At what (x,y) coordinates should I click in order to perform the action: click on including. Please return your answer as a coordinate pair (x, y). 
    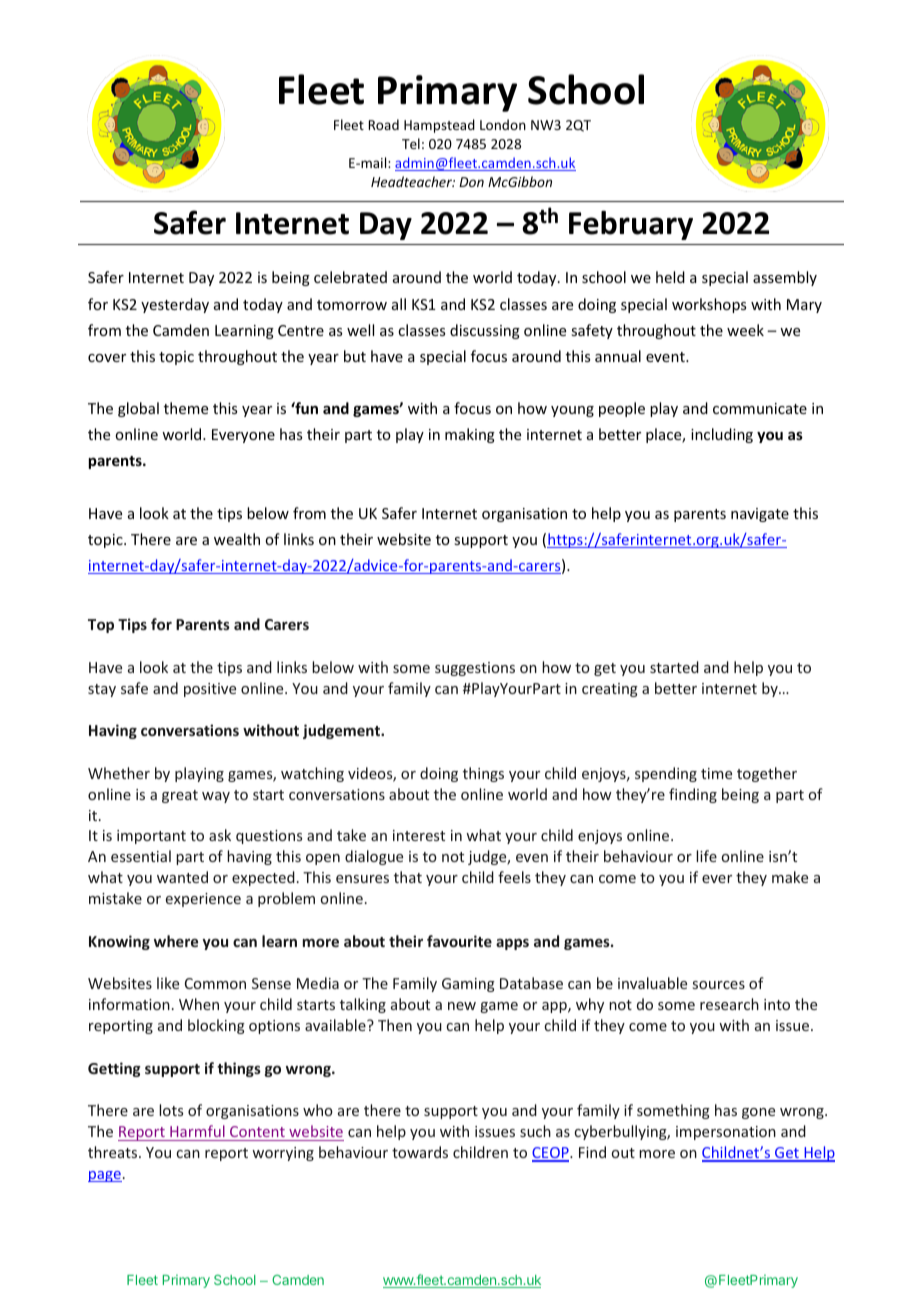
    Looking at the image, I should click on (722, 435).
